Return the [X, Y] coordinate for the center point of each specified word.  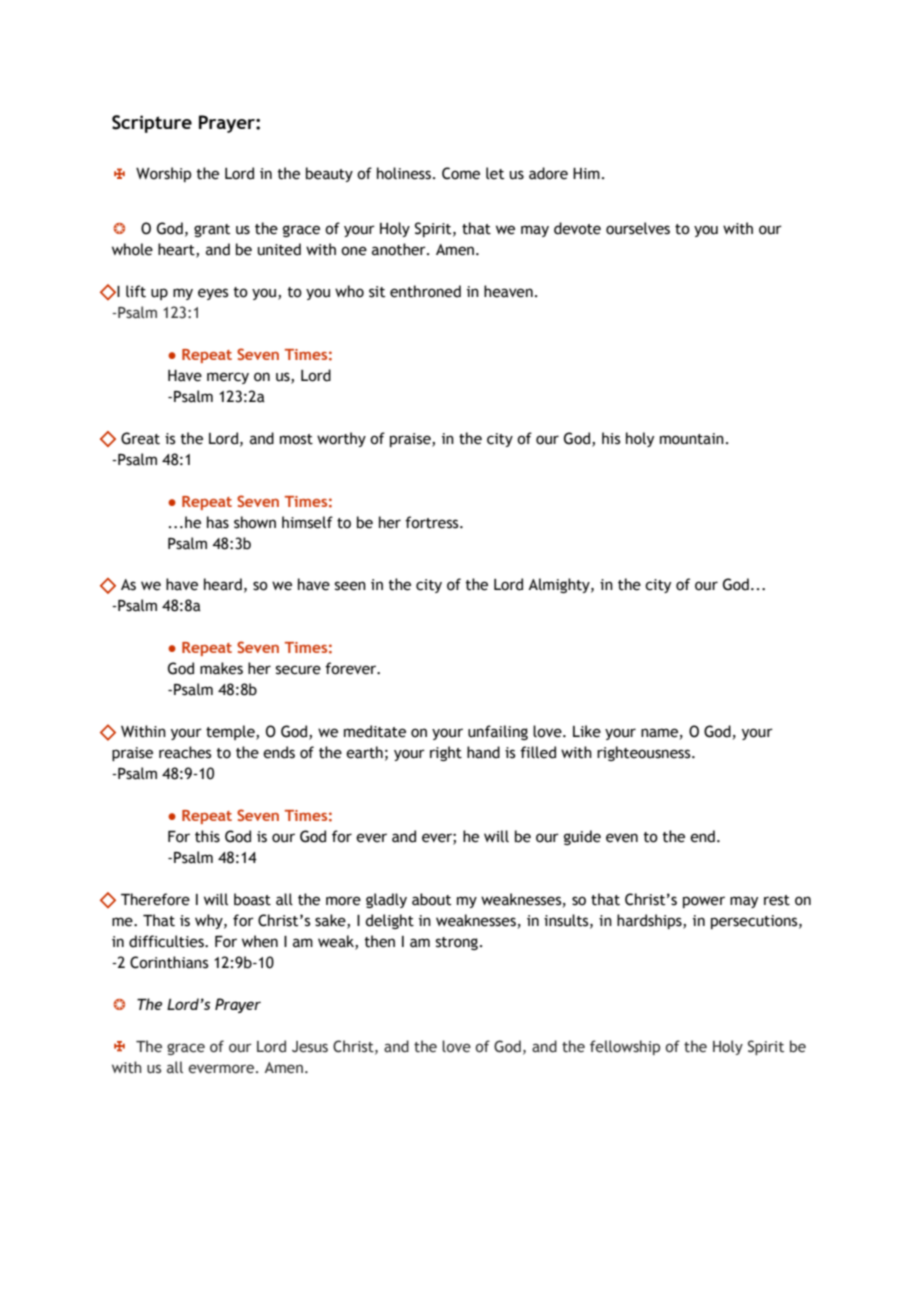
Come [461, 173]
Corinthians [169, 962]
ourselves [638, 228]
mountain [692, 439]
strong [457, 943]
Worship [163, 174]
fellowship [625, 1047]
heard [223, 584]
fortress [433, 522]
